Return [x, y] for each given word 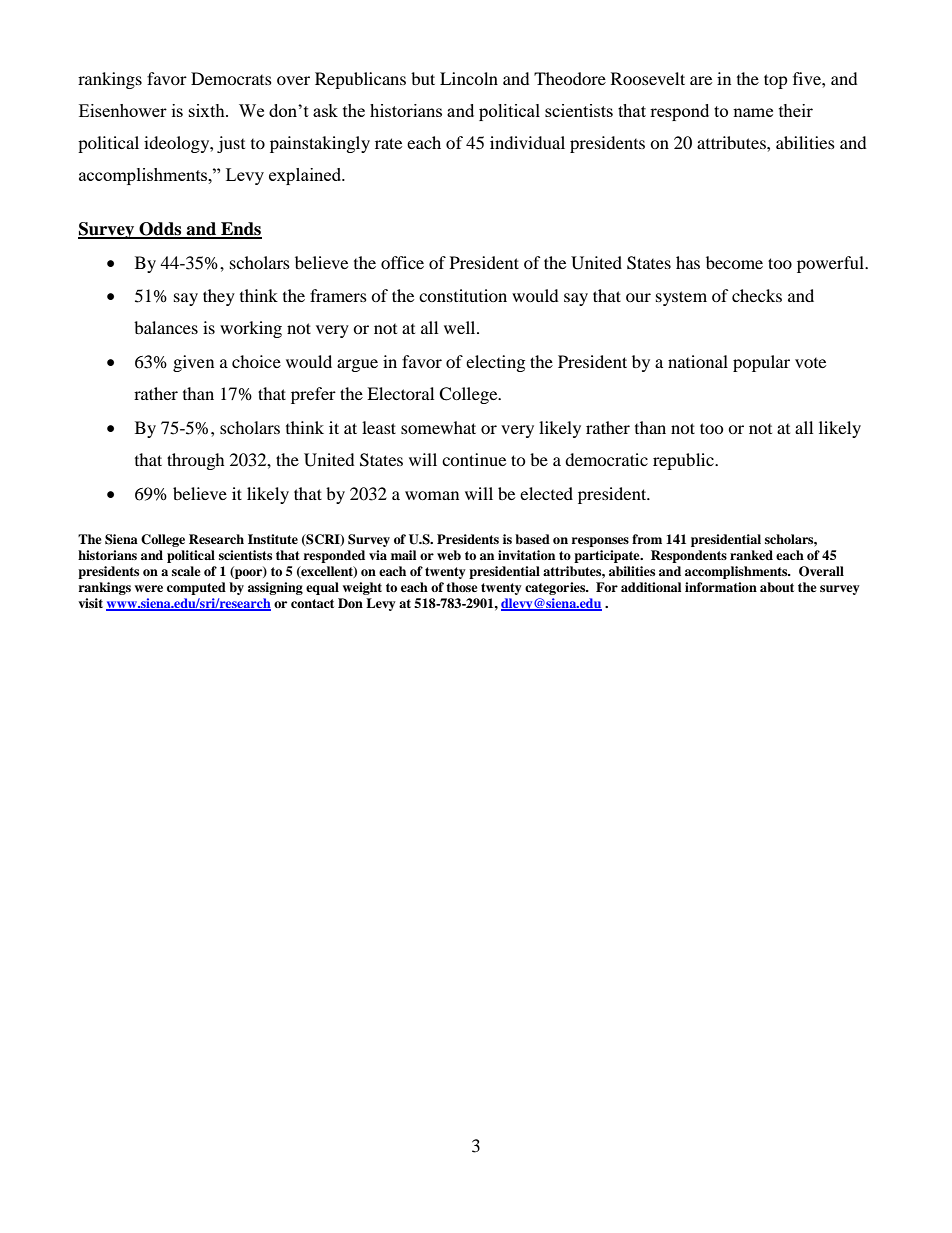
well [461, 327]
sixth [208, 110]
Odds [160, 230]
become [734, 262]
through [196, 461]
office [402, 262]
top [776, 81]
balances [166, 327]
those [462, 587]
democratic [606, 459]
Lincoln [469, 78]
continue [474, 459]
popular [761, 363]
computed [196, 588]
